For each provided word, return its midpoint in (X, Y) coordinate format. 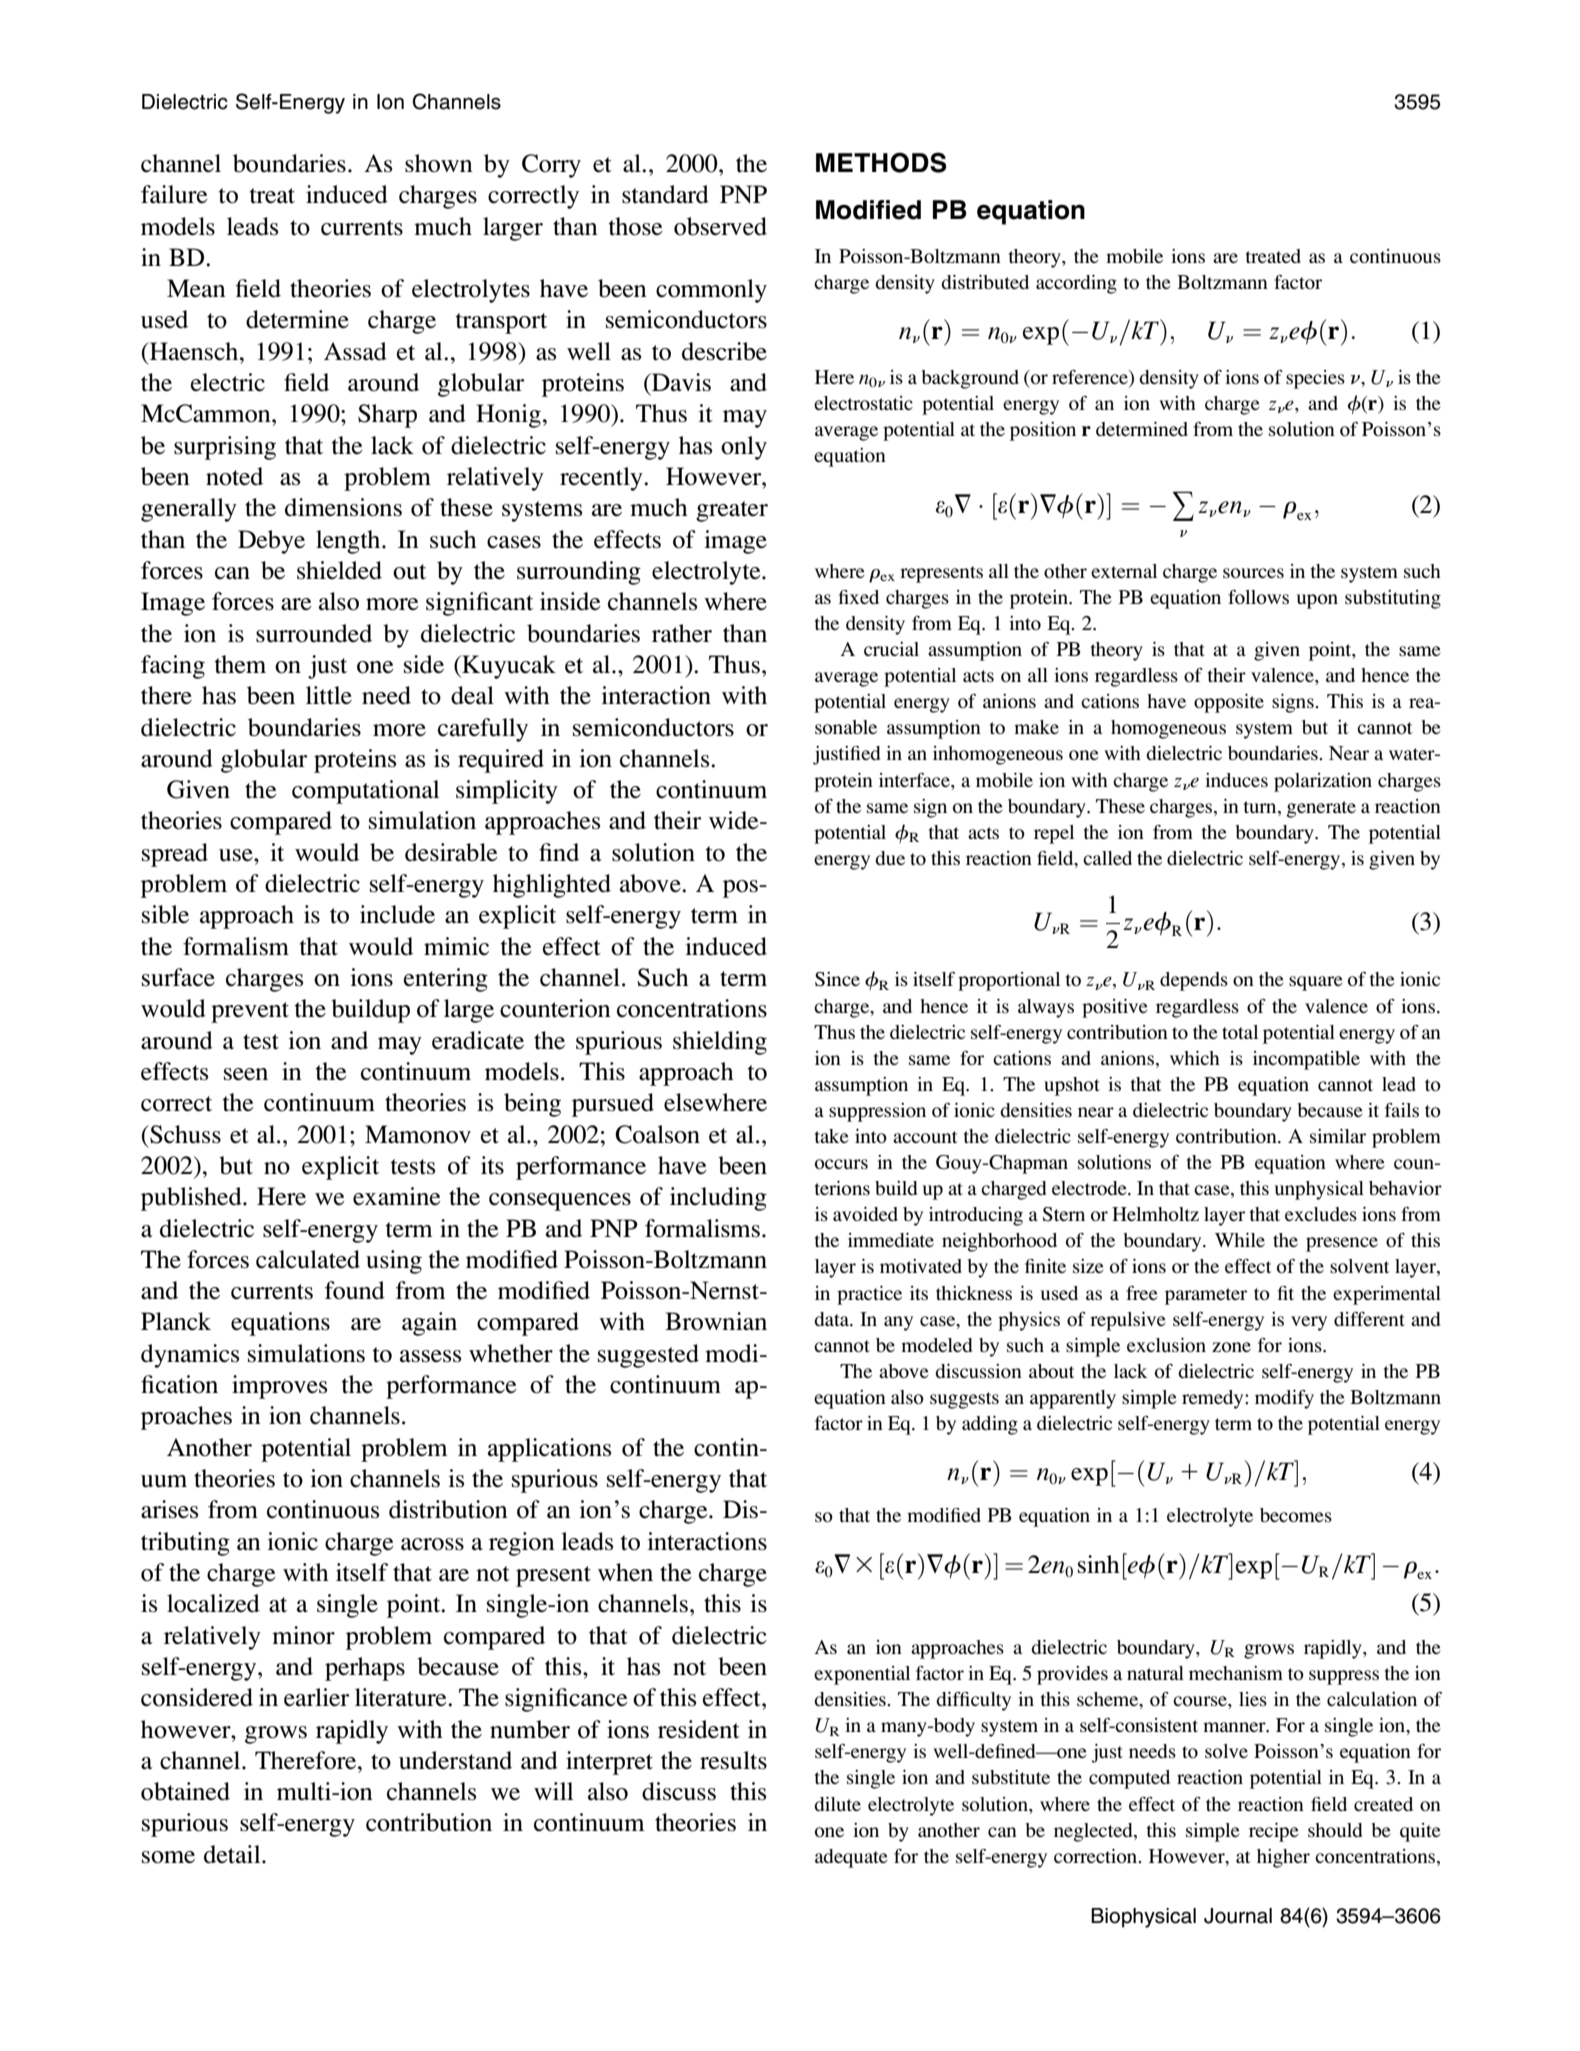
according (1076, 284)
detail (233, 1854)
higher (1283, 1858)
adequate (851, 1858)
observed (720, 226)
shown (439, 163)
